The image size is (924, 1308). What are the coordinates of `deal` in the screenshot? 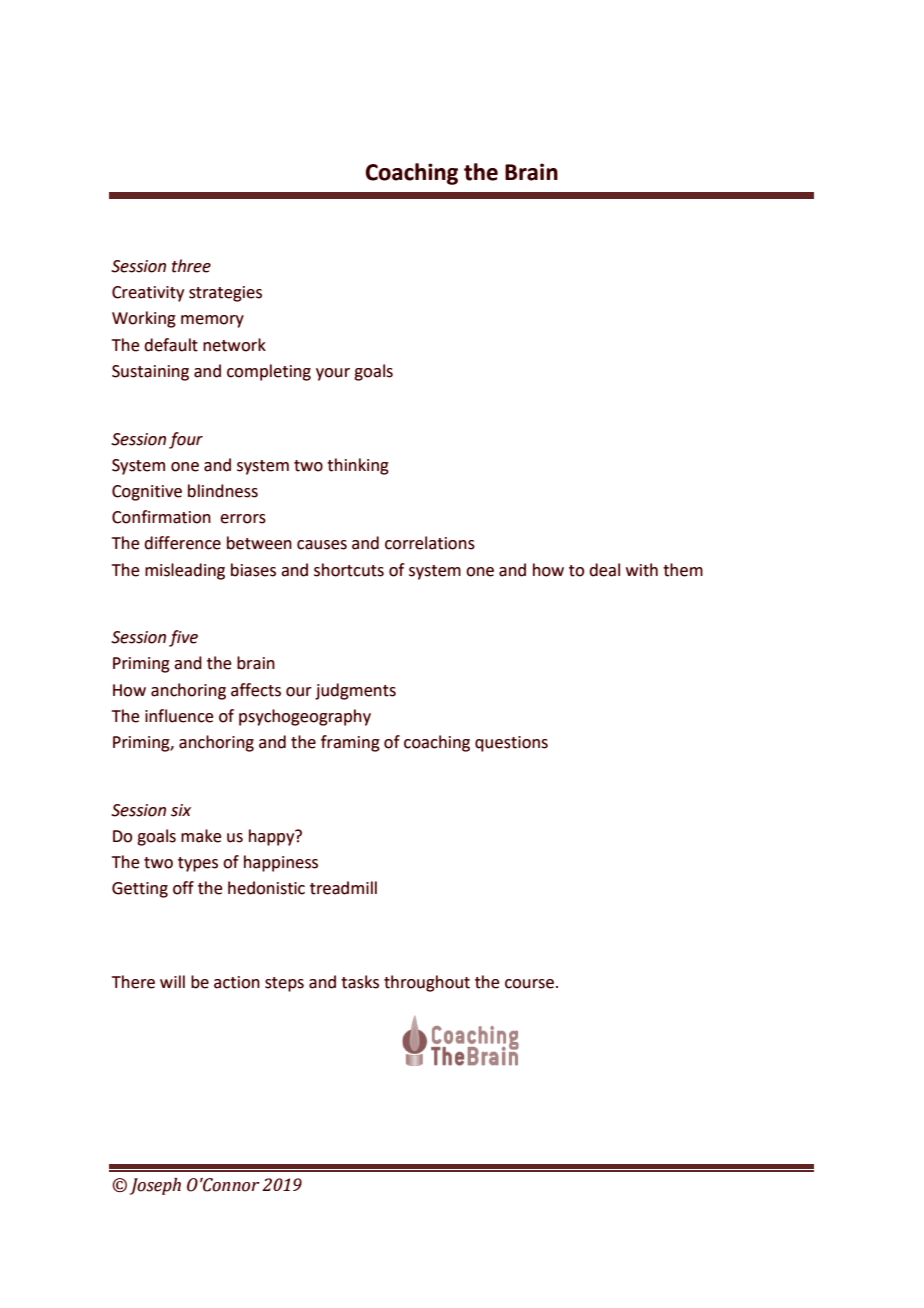 It's located at (604, 570).
